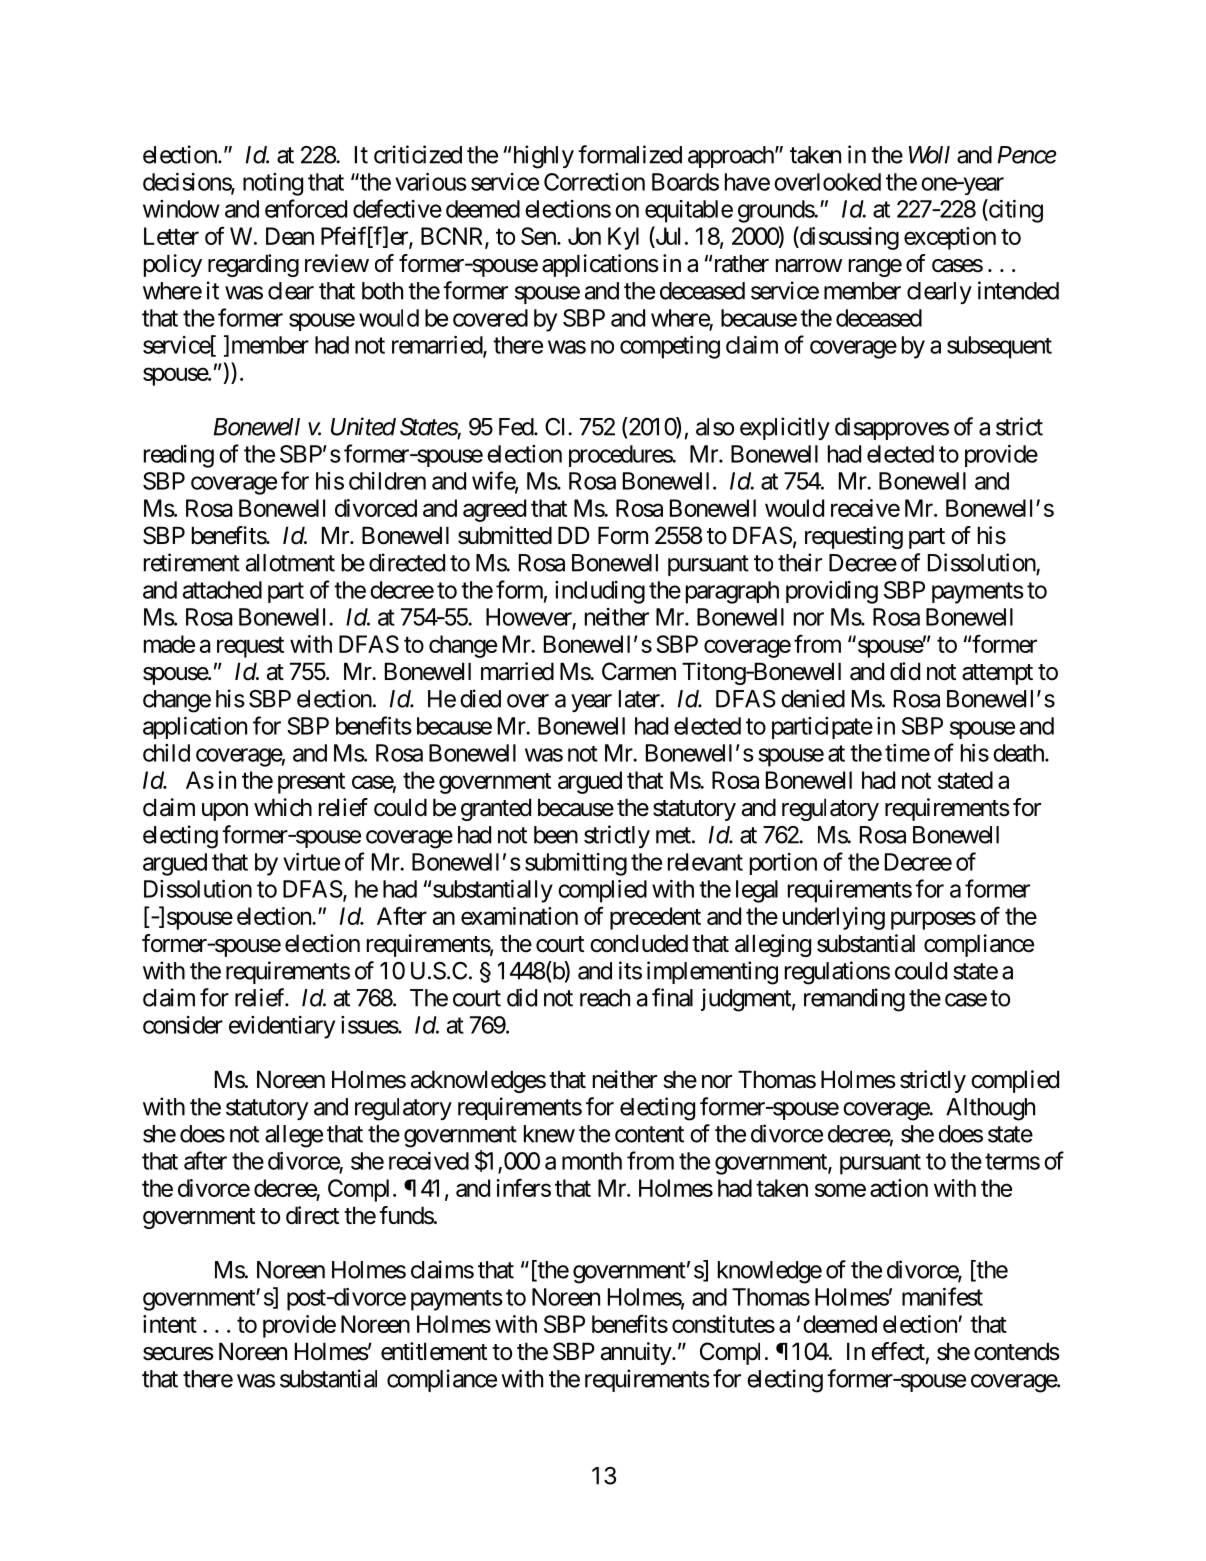  Describe the element at coordinates (639, 943) in the screenshot. I see `concluded` at that location.
